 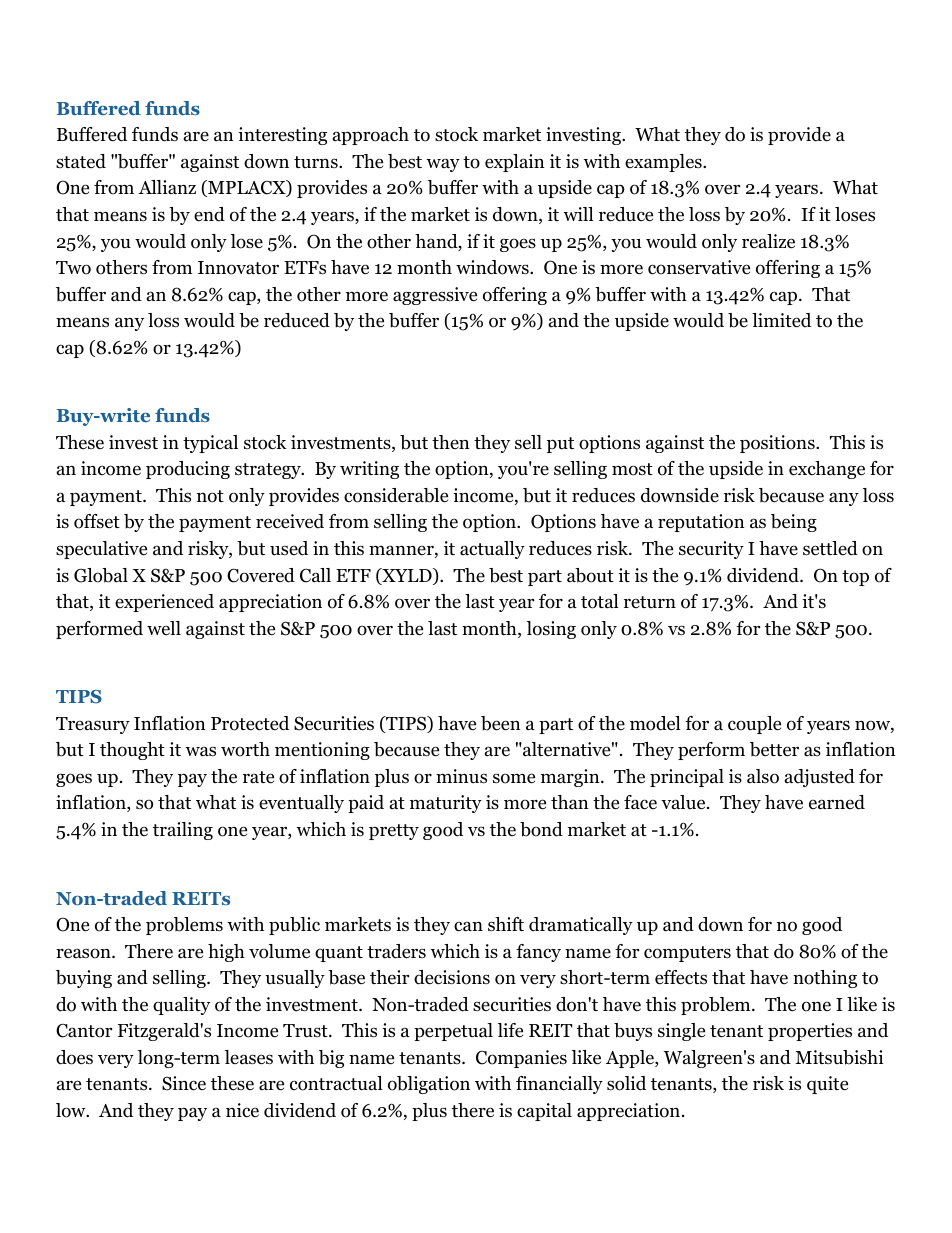 What do you see at coordinates (451, 442) in the document?
I see `then` at bounding box center [451, 442].
